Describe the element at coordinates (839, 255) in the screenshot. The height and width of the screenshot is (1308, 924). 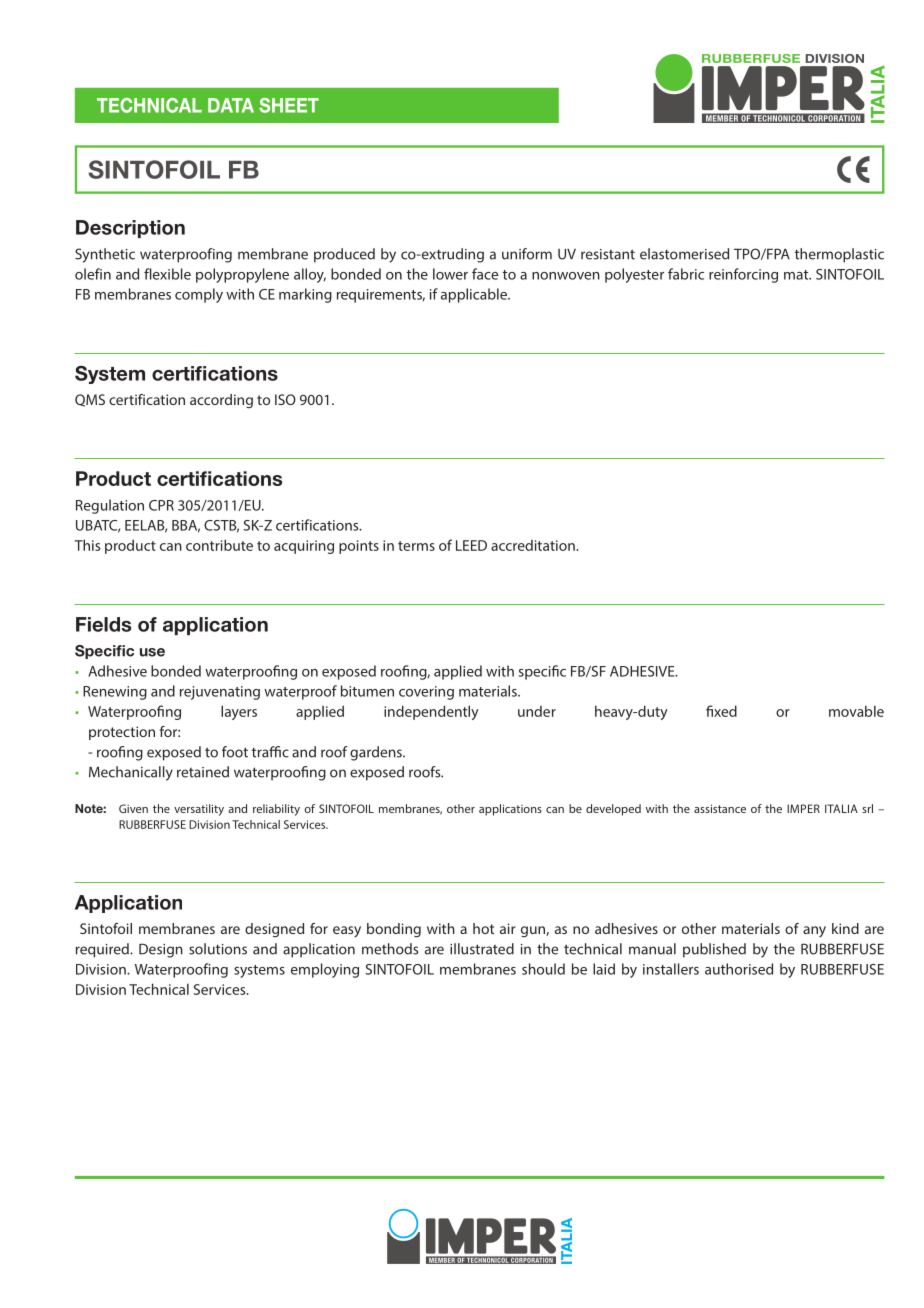
I see `thermoplastic` at that location.
